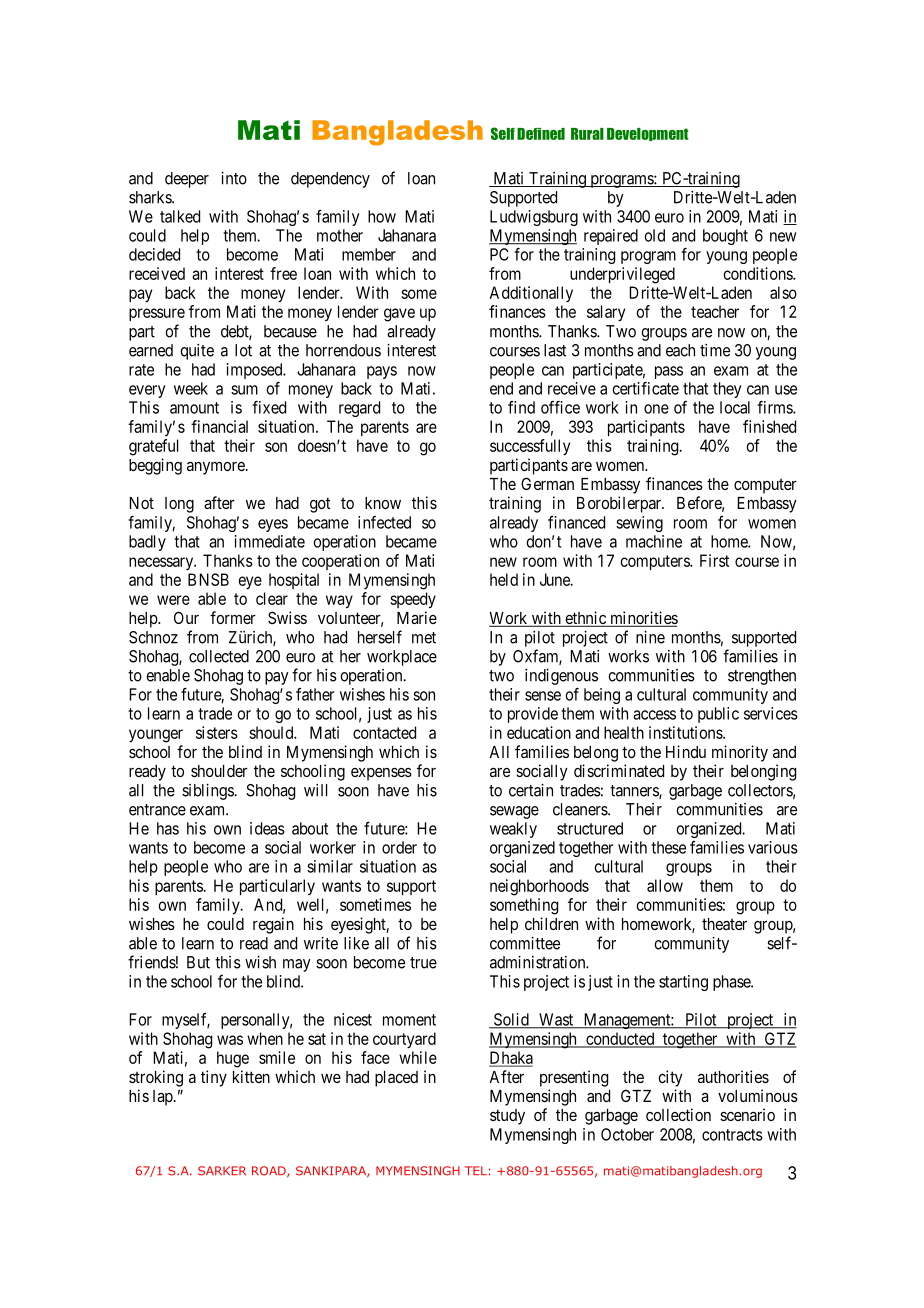 Image resolution: width=924 pixels, height=1308 pixels. I want to click on into, so click(234, 178).
